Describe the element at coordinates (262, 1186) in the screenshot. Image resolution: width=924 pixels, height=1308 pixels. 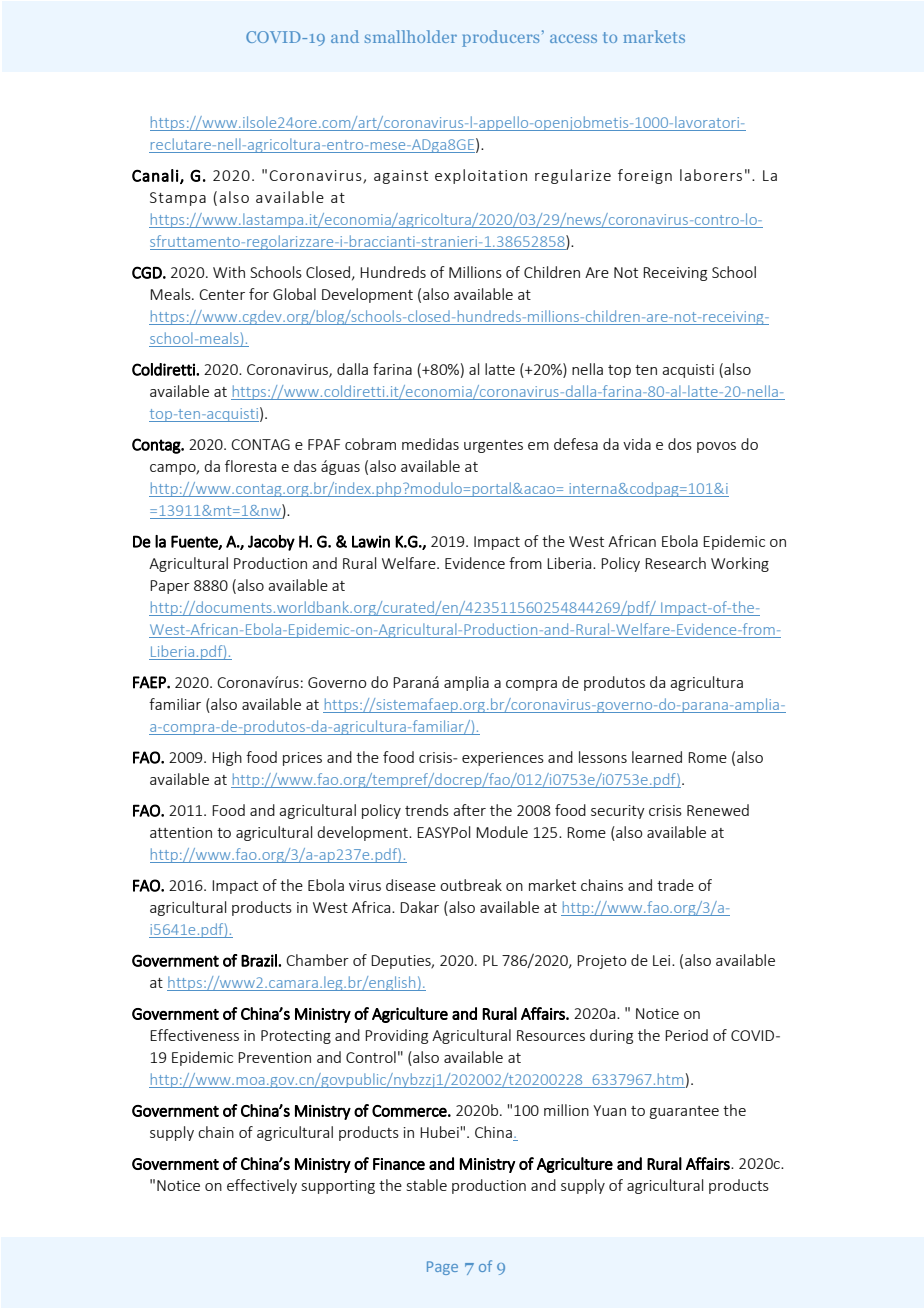
I see `effectively` at that location.
